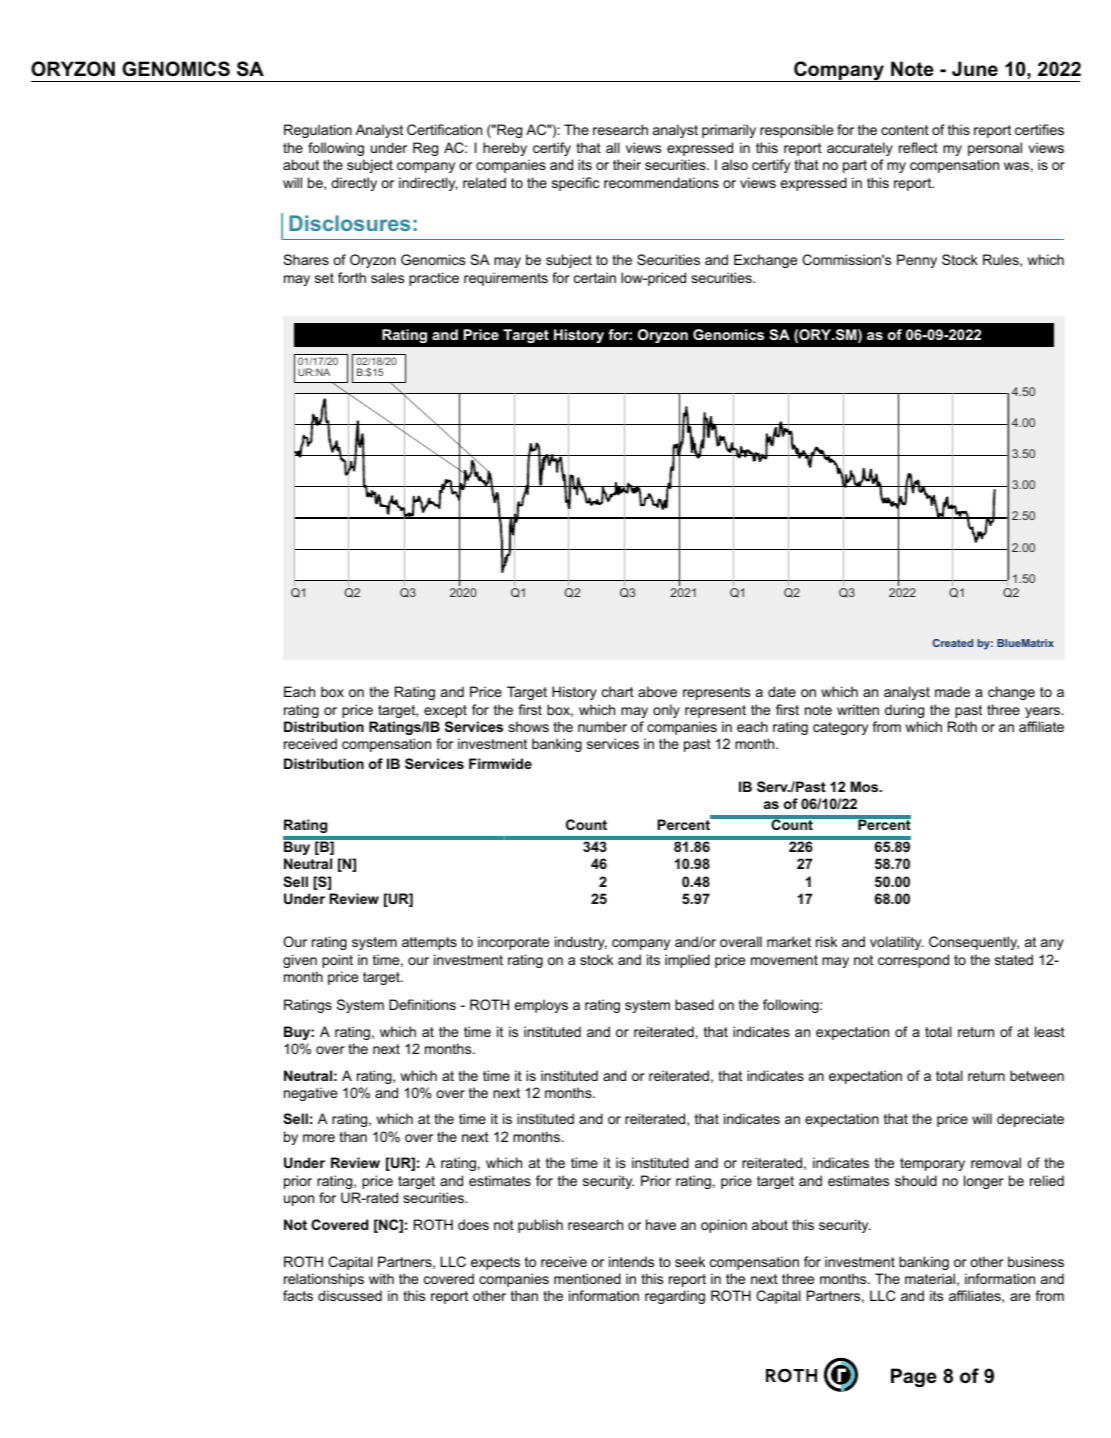 The image size is (1111, 1438). What do you see at coordinates (729, 131) in the screenshot?
I see `primarily` at bounding box center [729, 131].
